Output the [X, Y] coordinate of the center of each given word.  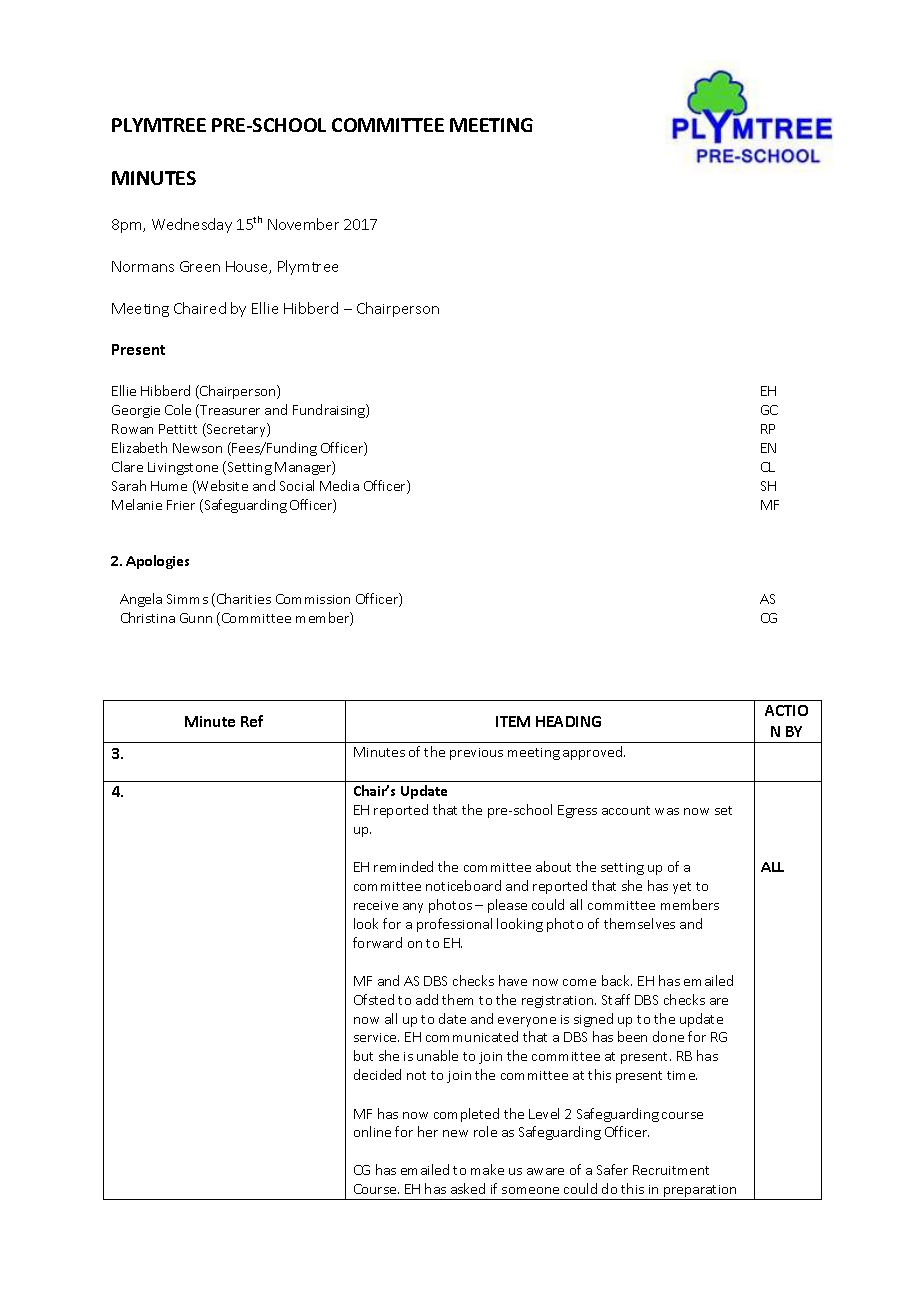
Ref [252, 721]
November [303, 224]
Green [200, 266]
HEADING [568, 721]
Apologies [157, 562]
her [428, 1131]
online [372, 1131]
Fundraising [330, 411]
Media [339, 485]
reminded [403, 866]
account [626, 810]
